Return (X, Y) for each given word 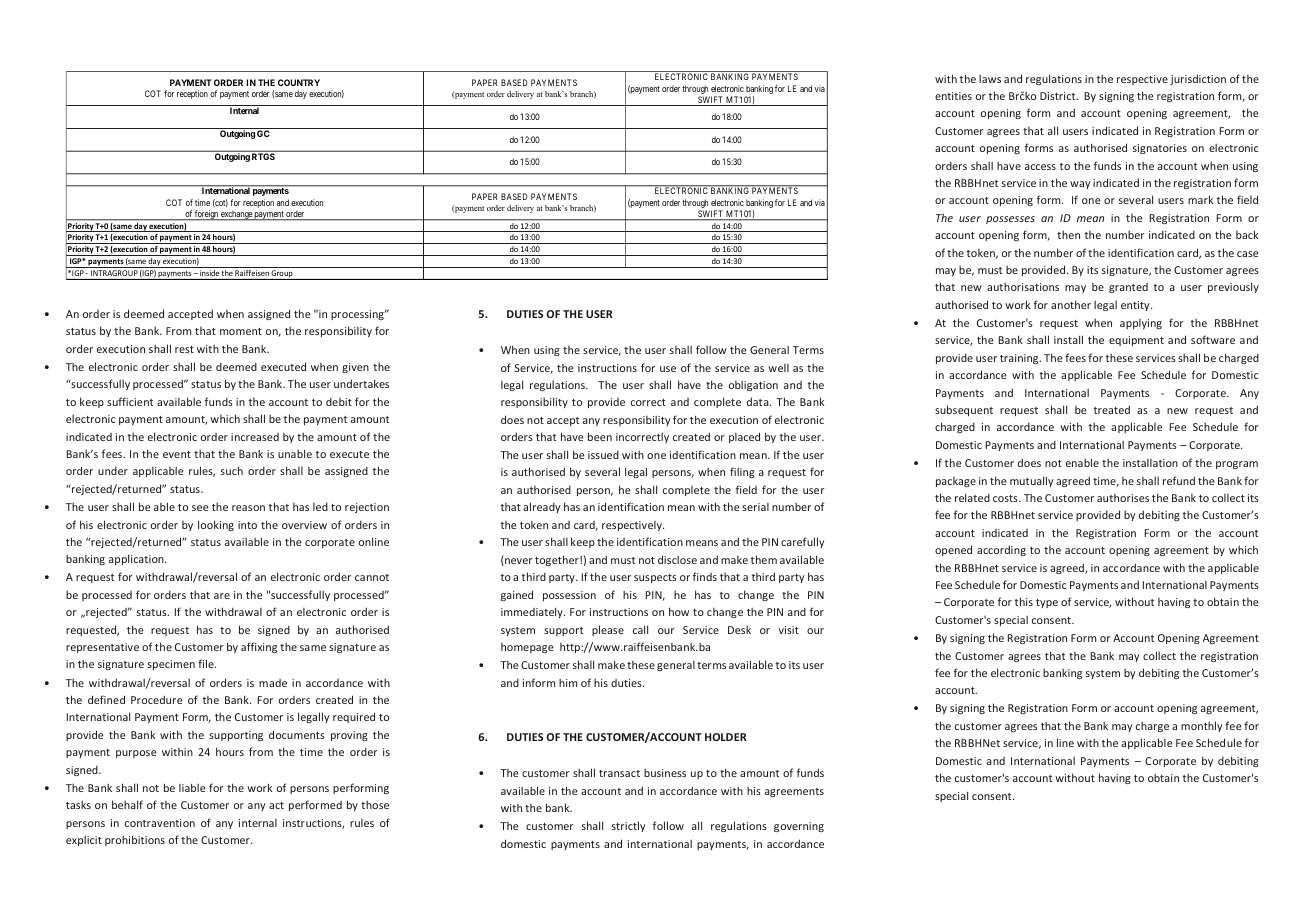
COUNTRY (299, 82)
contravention (160, 823)
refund (1179, 480)
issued (603, 454)
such (232, 470)
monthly (1201, 726)
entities (953, 96)
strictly (628, 826)
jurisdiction (1198, 79)
